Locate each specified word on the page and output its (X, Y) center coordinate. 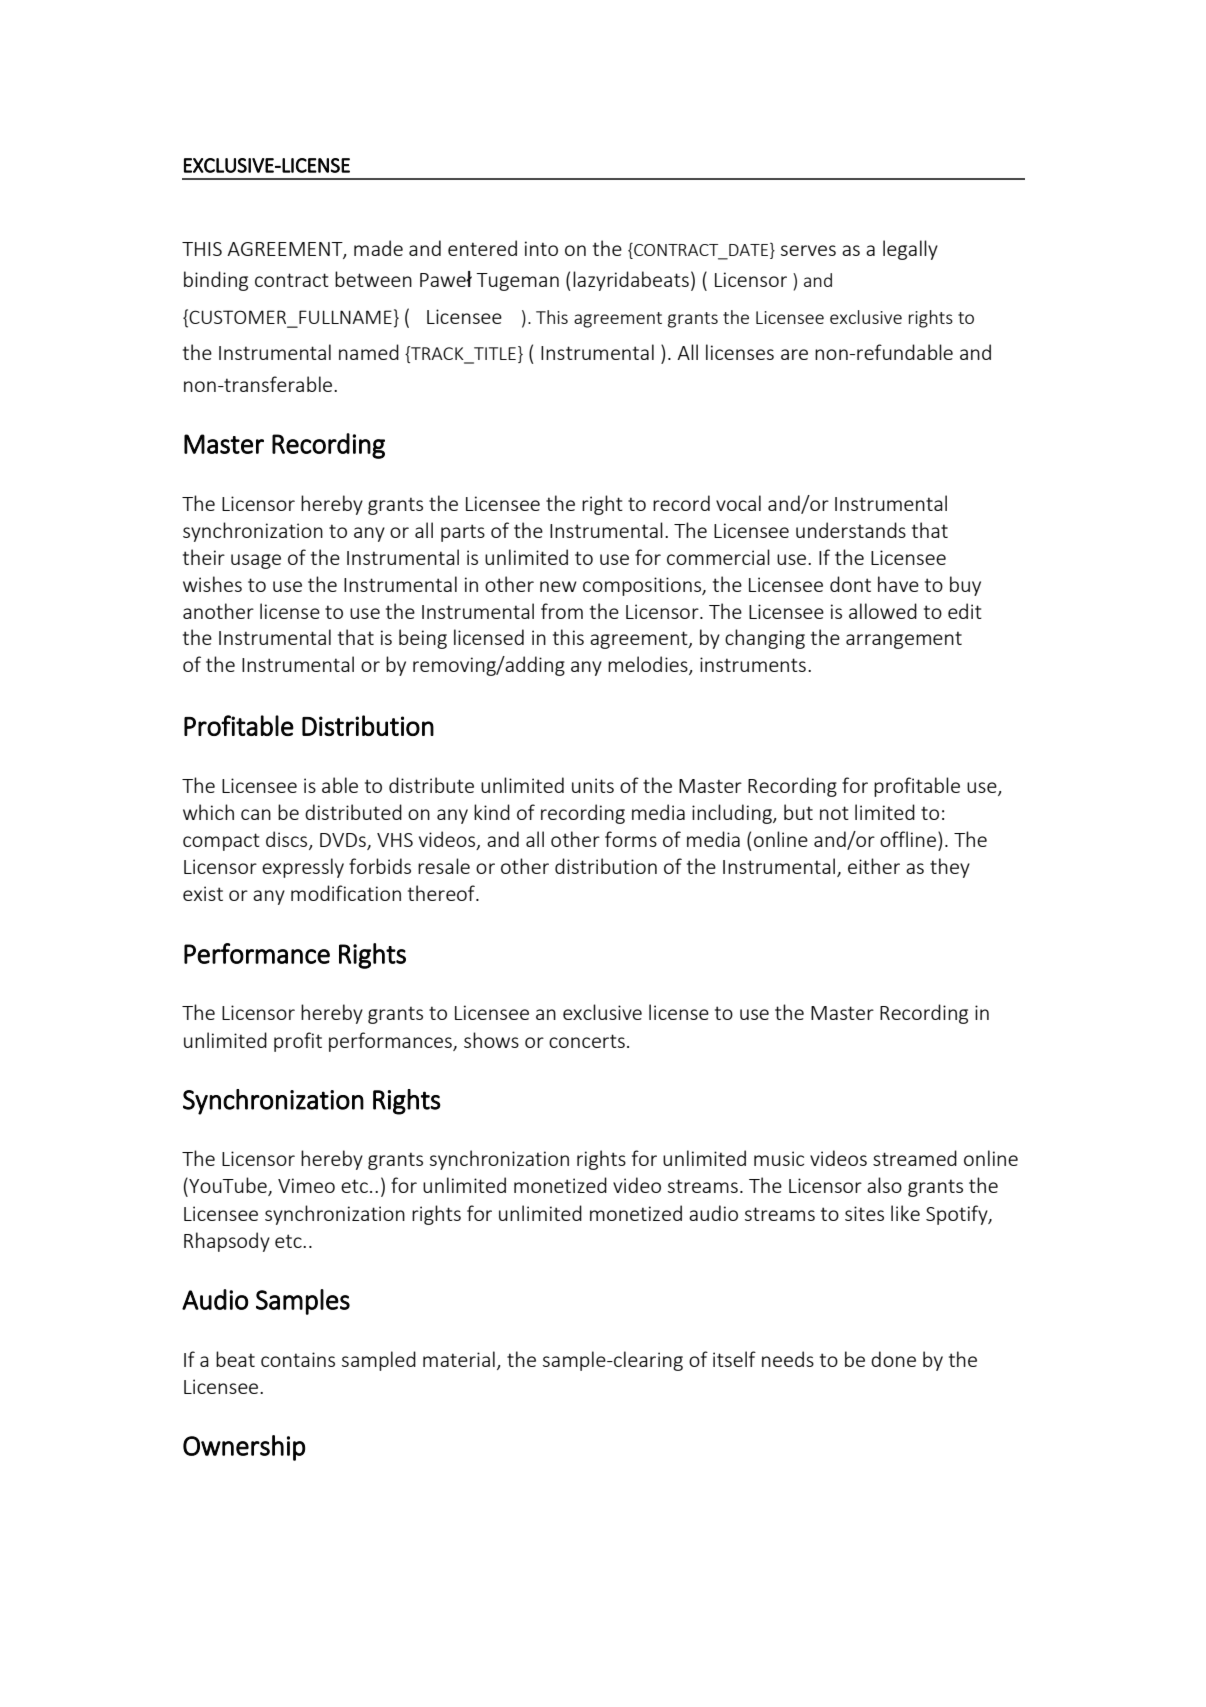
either (874, 866)
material (459, 1359)
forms (631, 839)
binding (216, 281)
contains (298, 1359)
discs (288, 840)
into (541, 248)
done (893, 1359)
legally (910, 250)
